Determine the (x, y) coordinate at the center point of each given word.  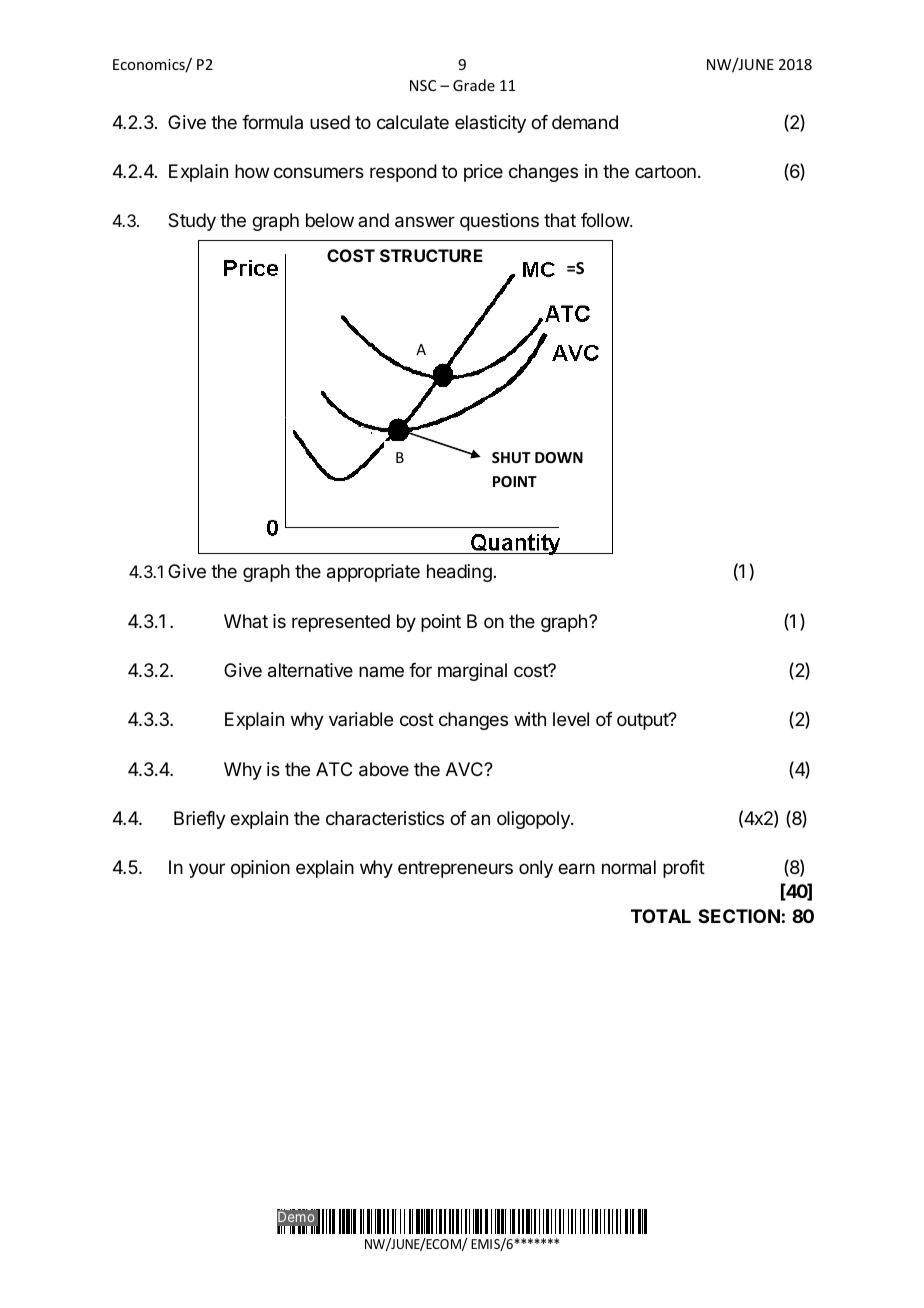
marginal (472, 672)
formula (272, 122)
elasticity (490, 124)
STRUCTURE (431, 255)
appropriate (373, 573)
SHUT (511, 457)
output (643, 721)
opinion (260, 869)
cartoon (665, 171)
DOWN (559, 457)
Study (192, 222)
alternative (310, 670)
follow (606, 220)
